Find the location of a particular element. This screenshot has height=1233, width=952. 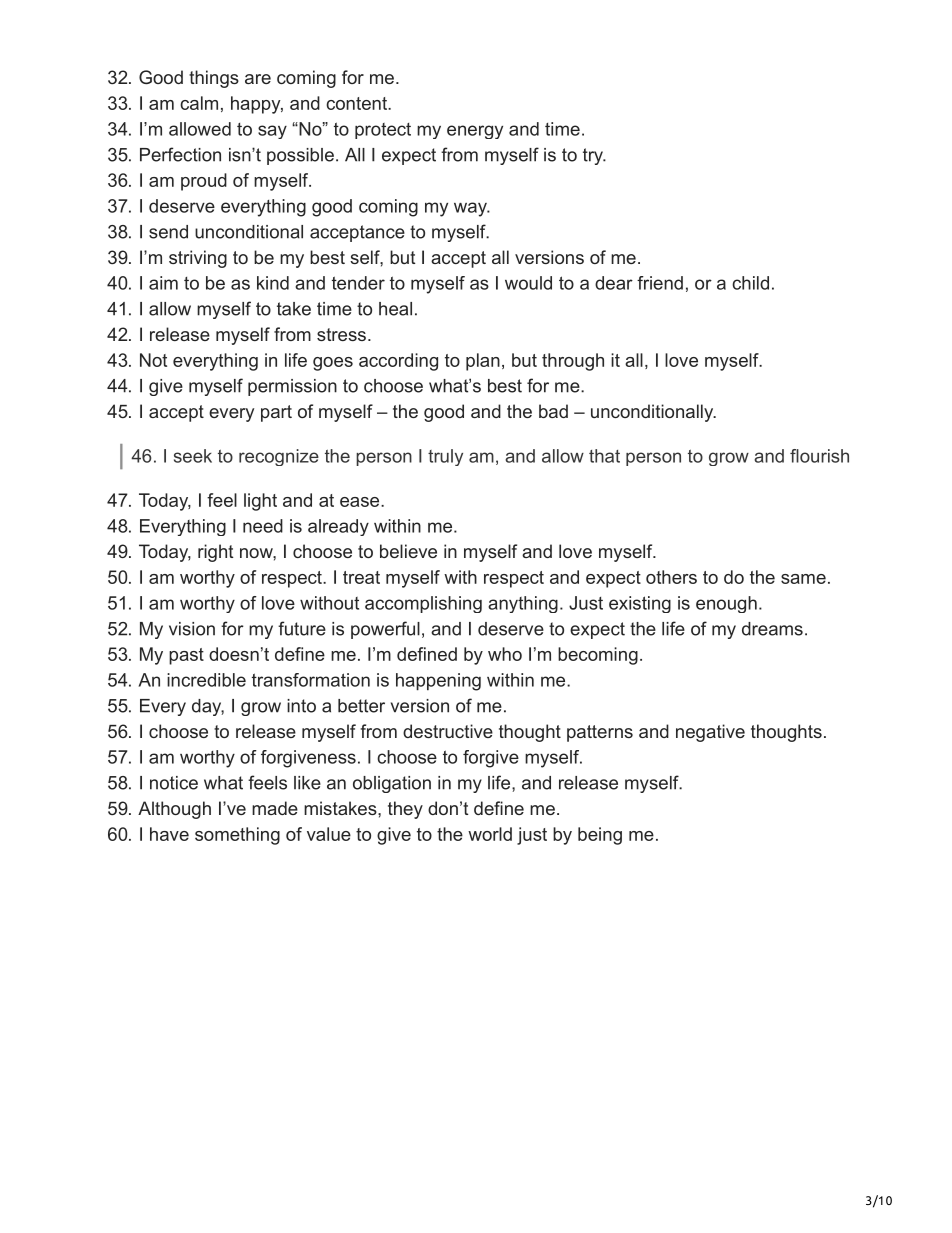

vision is located at coordinates (192, 629).
